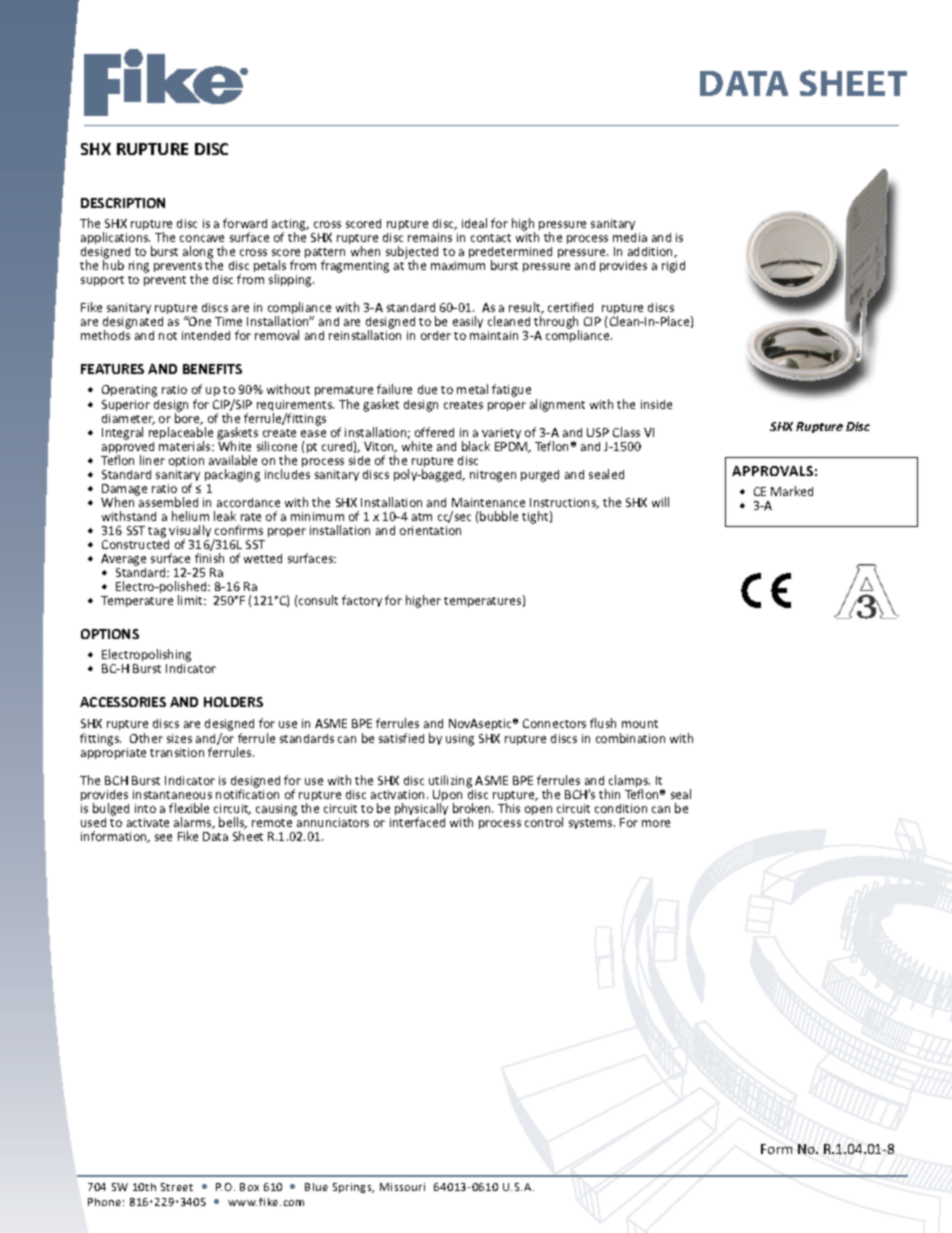 The width and height of the screenshot is (952, 1233). Describe the element at coordinates (190, 532) in the screenshot. I see `visually` at that location.
